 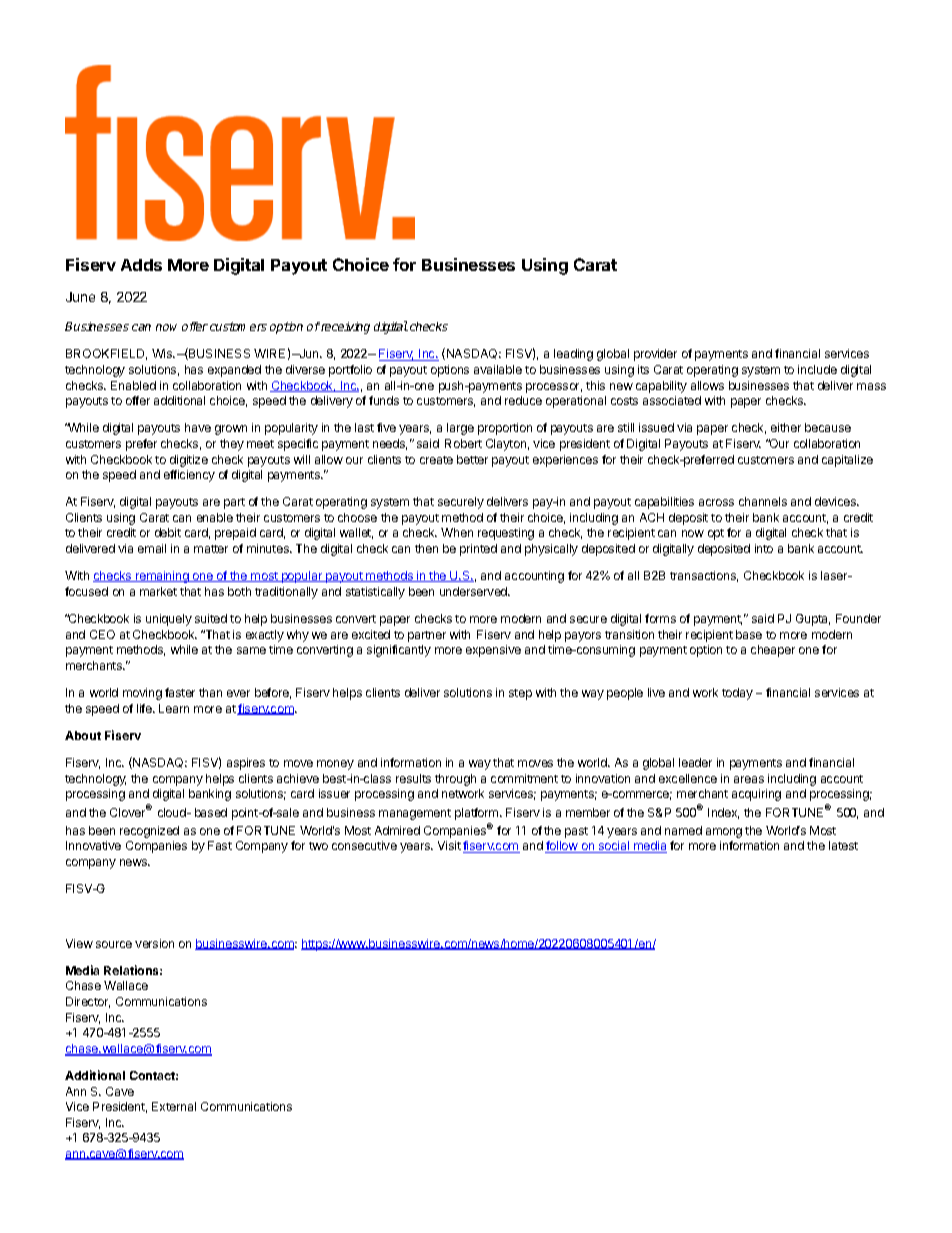 I want to click on either, so click(x=786, y=427).
